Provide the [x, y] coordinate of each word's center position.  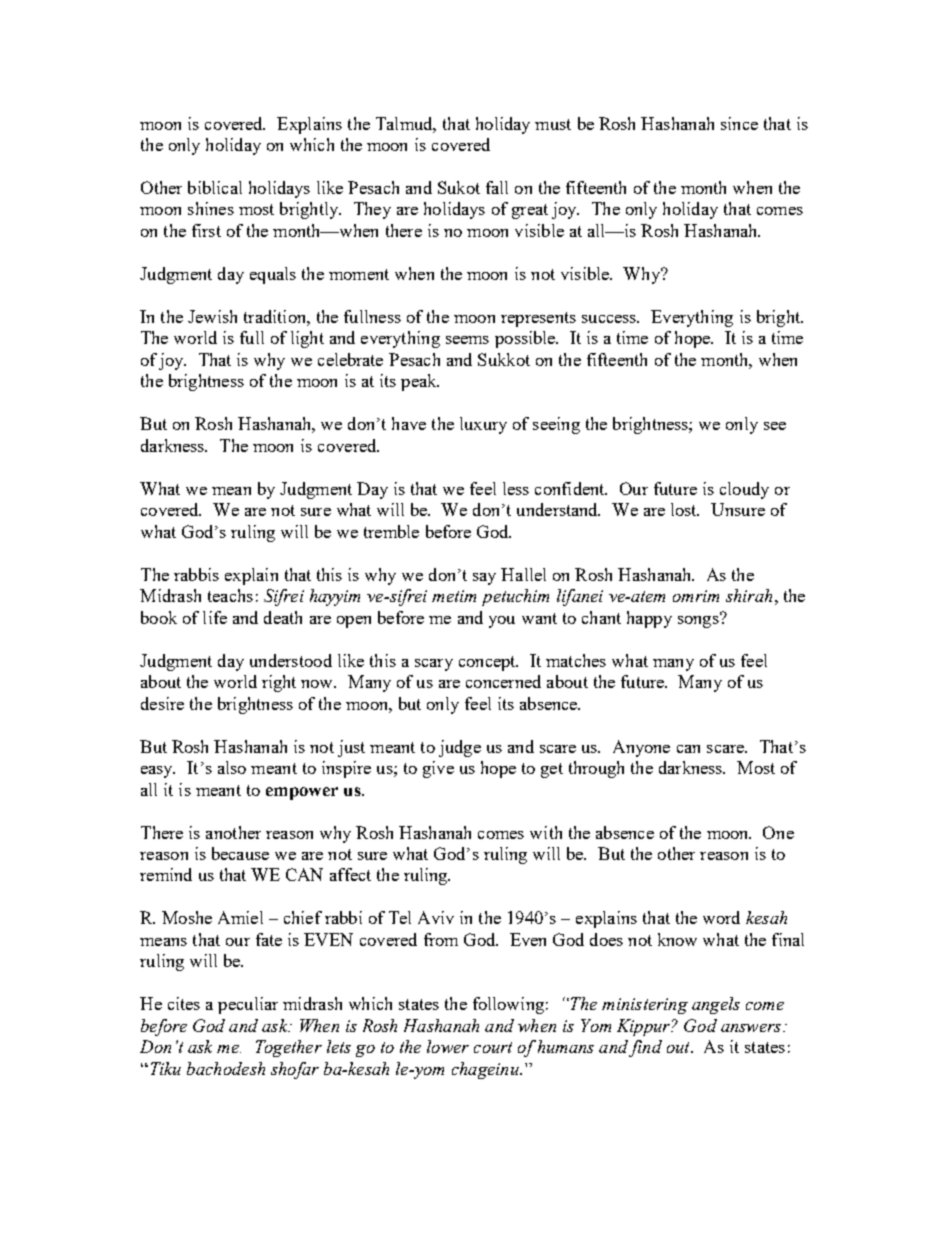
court [493, 1047]
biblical [215, 187]
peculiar [248, 1005]
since [739, 123]
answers [752, 1028]
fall [497, 187]
